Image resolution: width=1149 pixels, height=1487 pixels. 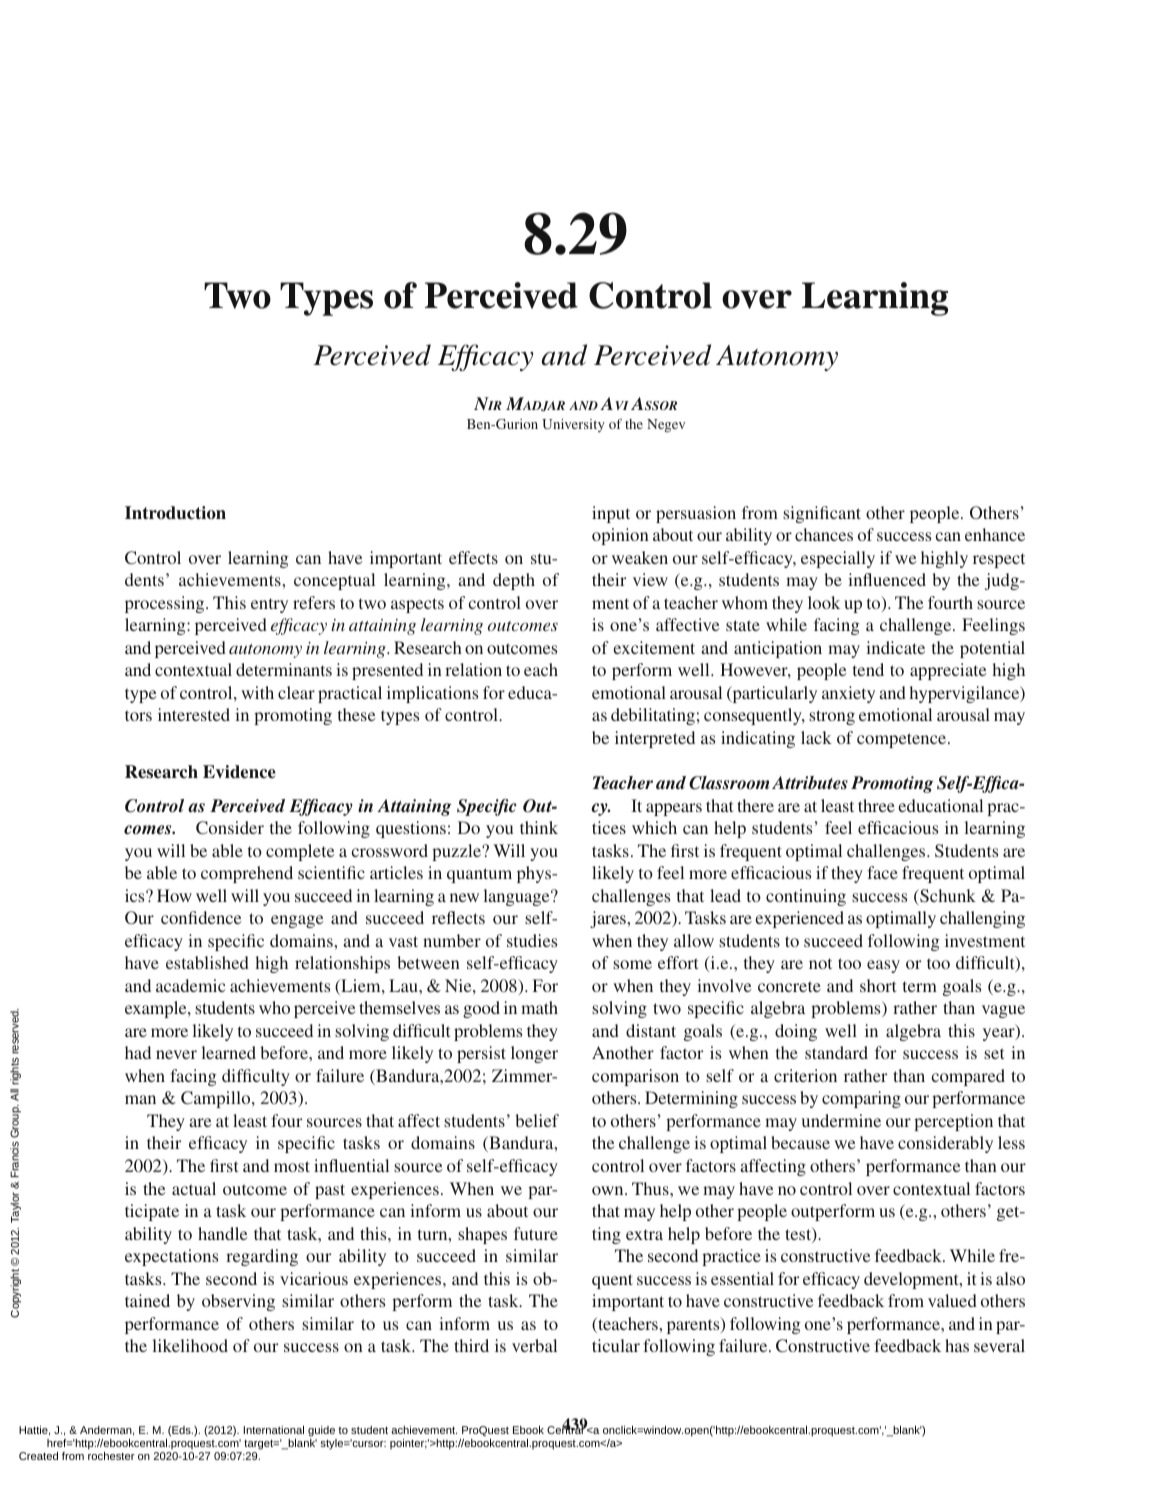 I want to click on established, so click(x=207, y=962).
